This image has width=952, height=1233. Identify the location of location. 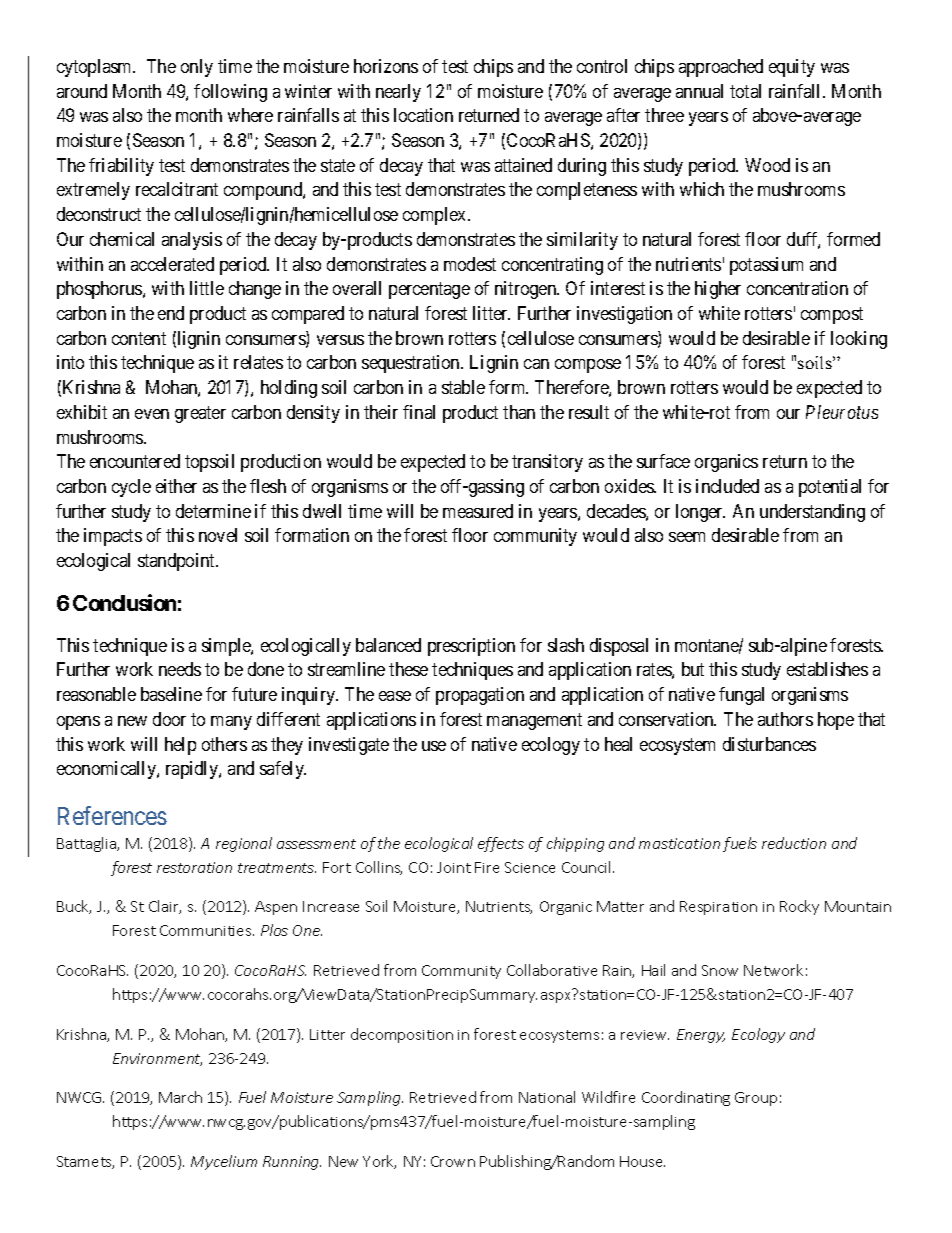
(423, 115).
